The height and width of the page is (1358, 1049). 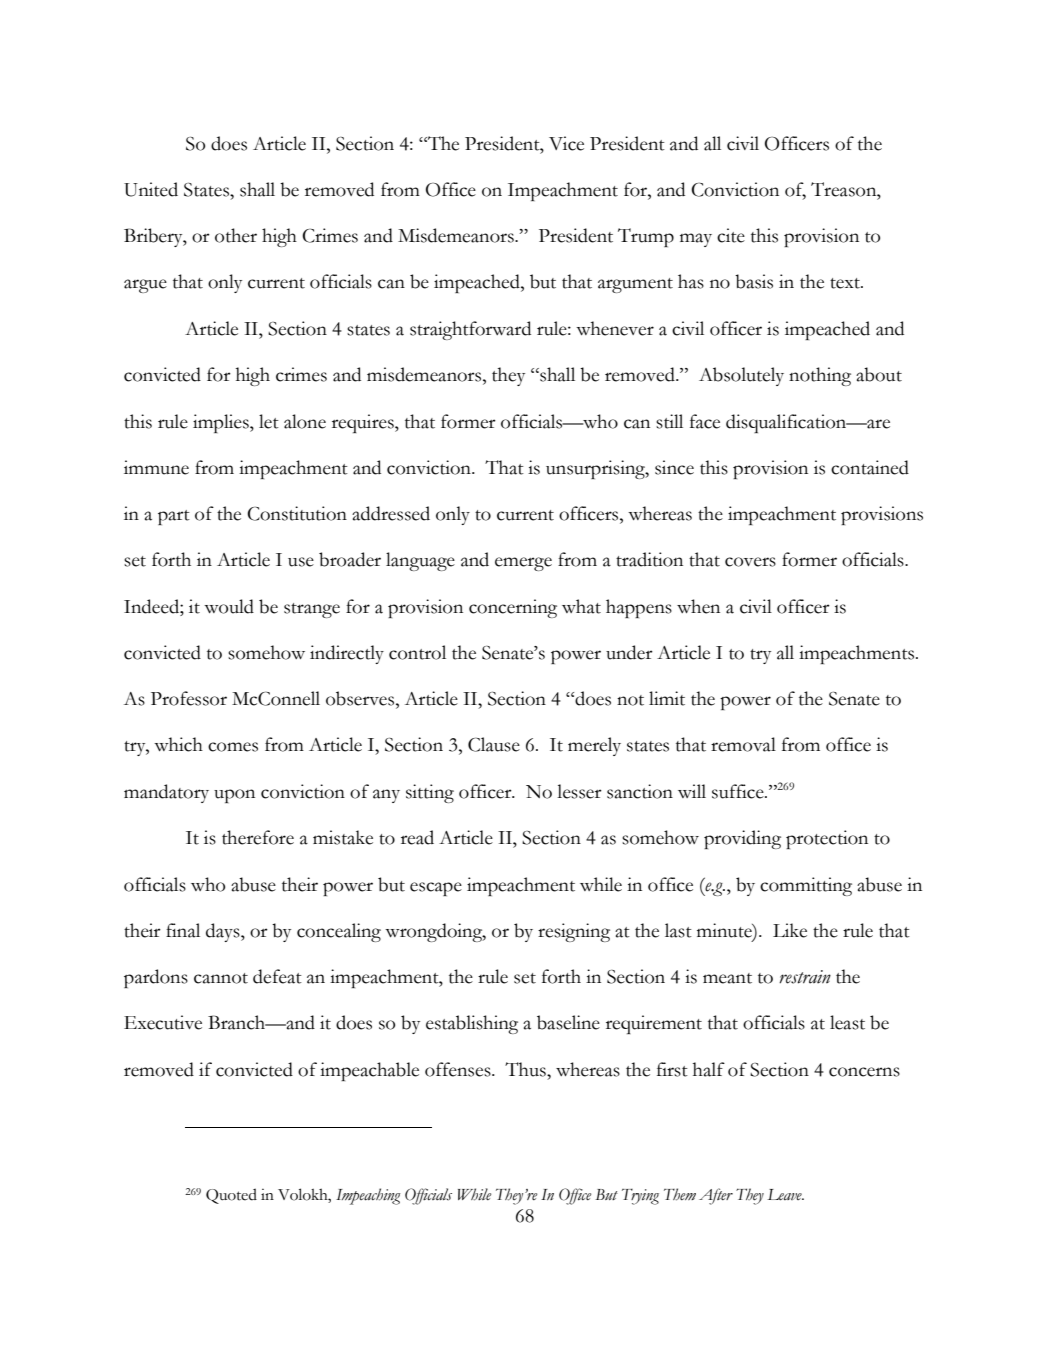 What do you see at coordinates (566, 143) in the page?
I see `Vice` at bounding box center [566, 143].
